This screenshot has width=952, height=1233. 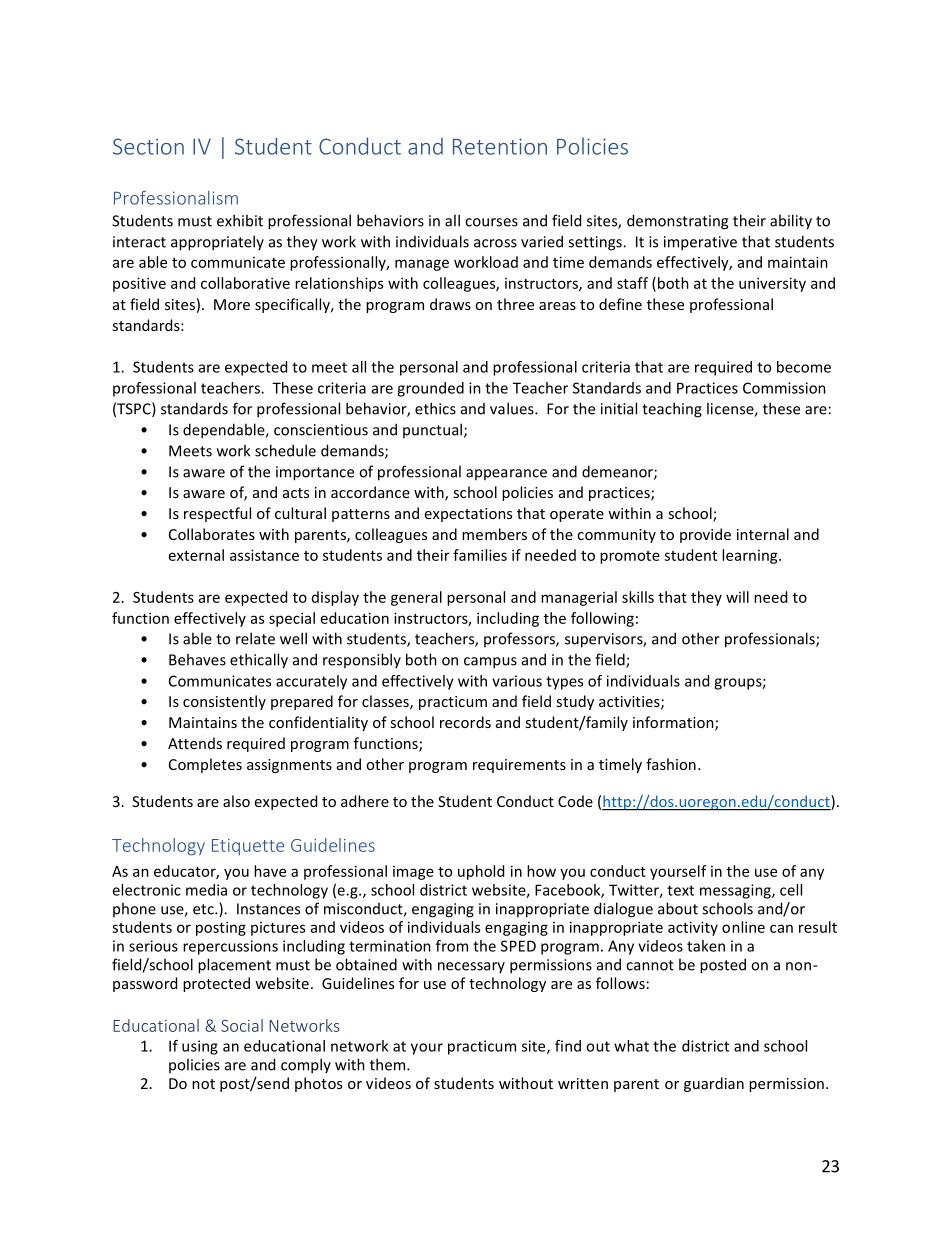 I want to click on exhibit, so click(x=240, y=220).
